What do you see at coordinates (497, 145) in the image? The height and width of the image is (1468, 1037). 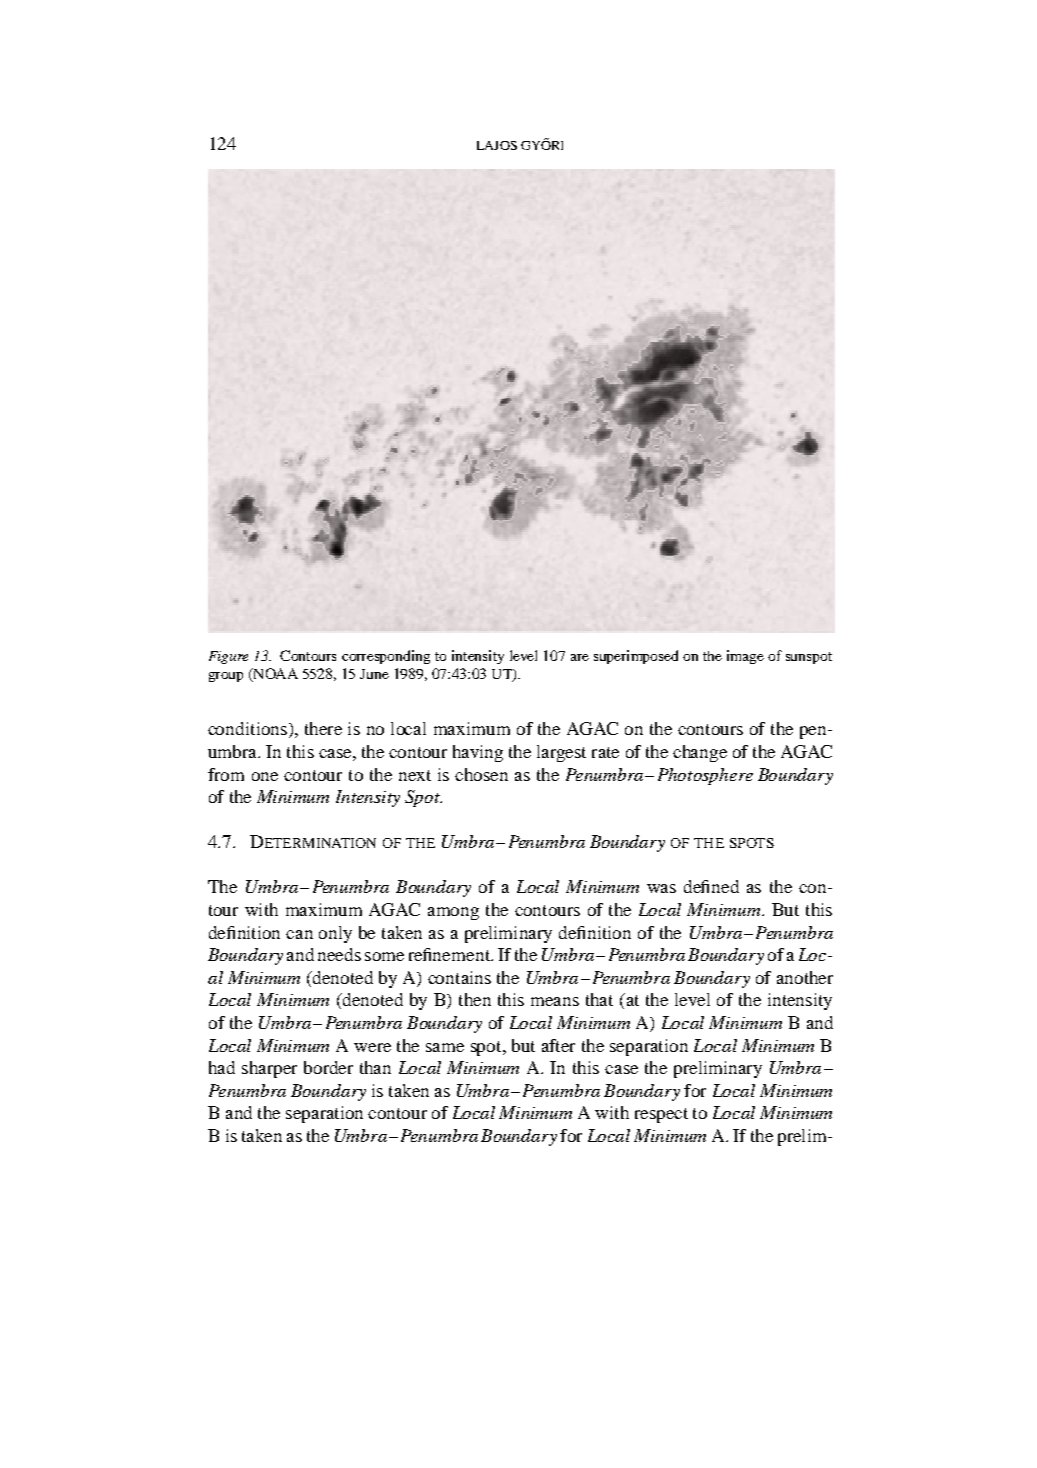 I see `LAJOS` at bounding box center [497, 145].
